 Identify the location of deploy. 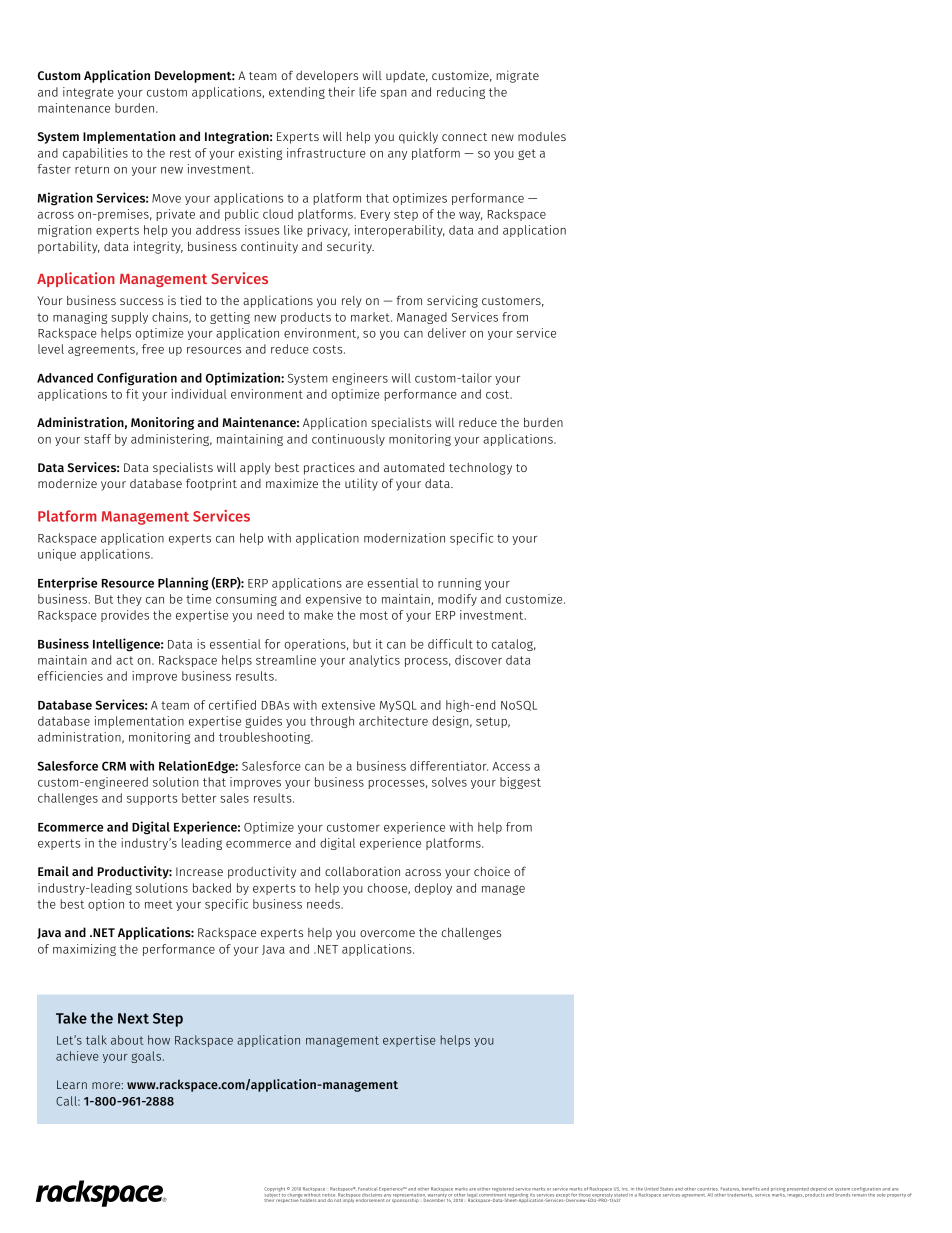
(433, 889).
